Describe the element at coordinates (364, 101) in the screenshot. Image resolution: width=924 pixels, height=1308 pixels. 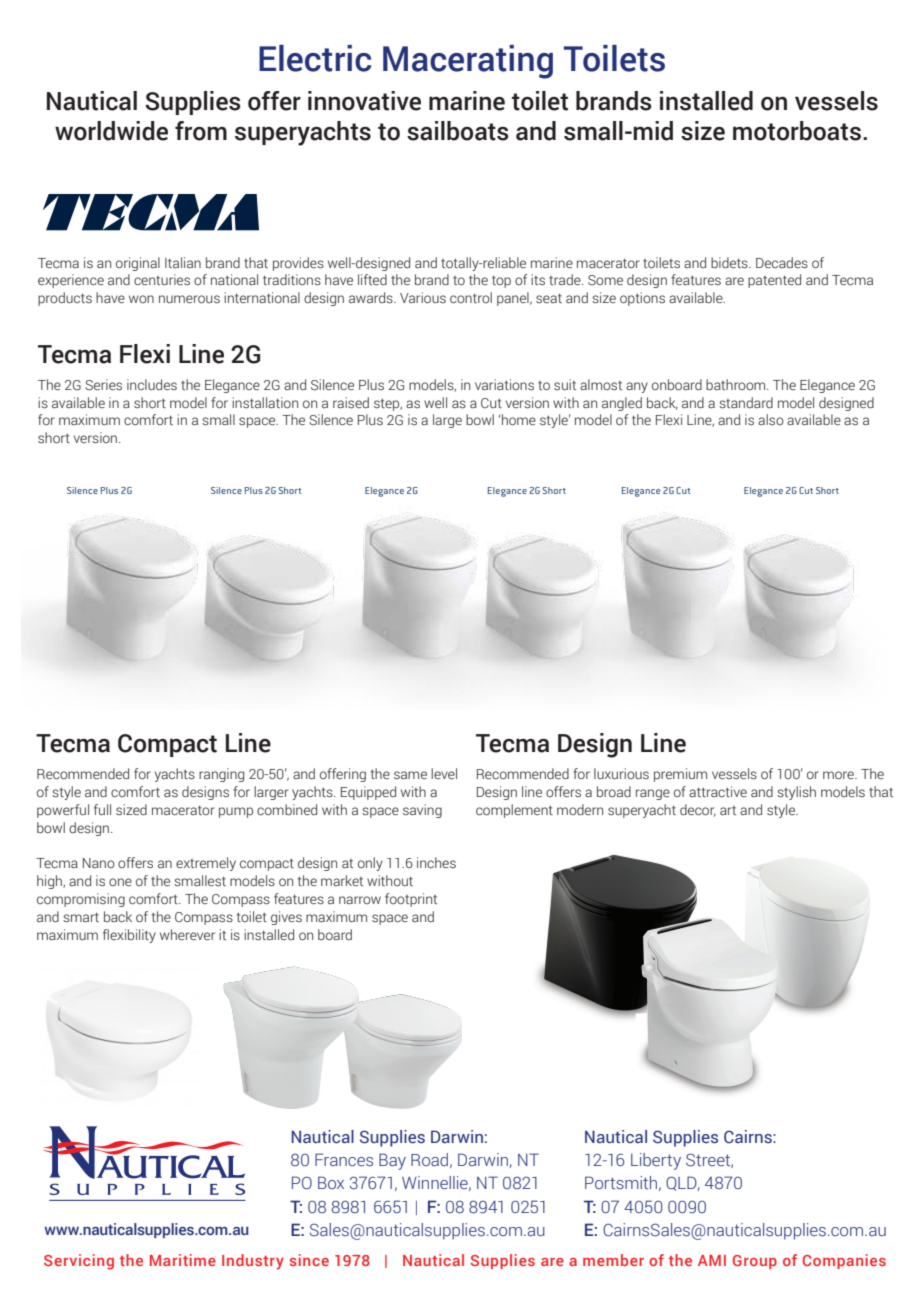
I see `innovative` at that location.
